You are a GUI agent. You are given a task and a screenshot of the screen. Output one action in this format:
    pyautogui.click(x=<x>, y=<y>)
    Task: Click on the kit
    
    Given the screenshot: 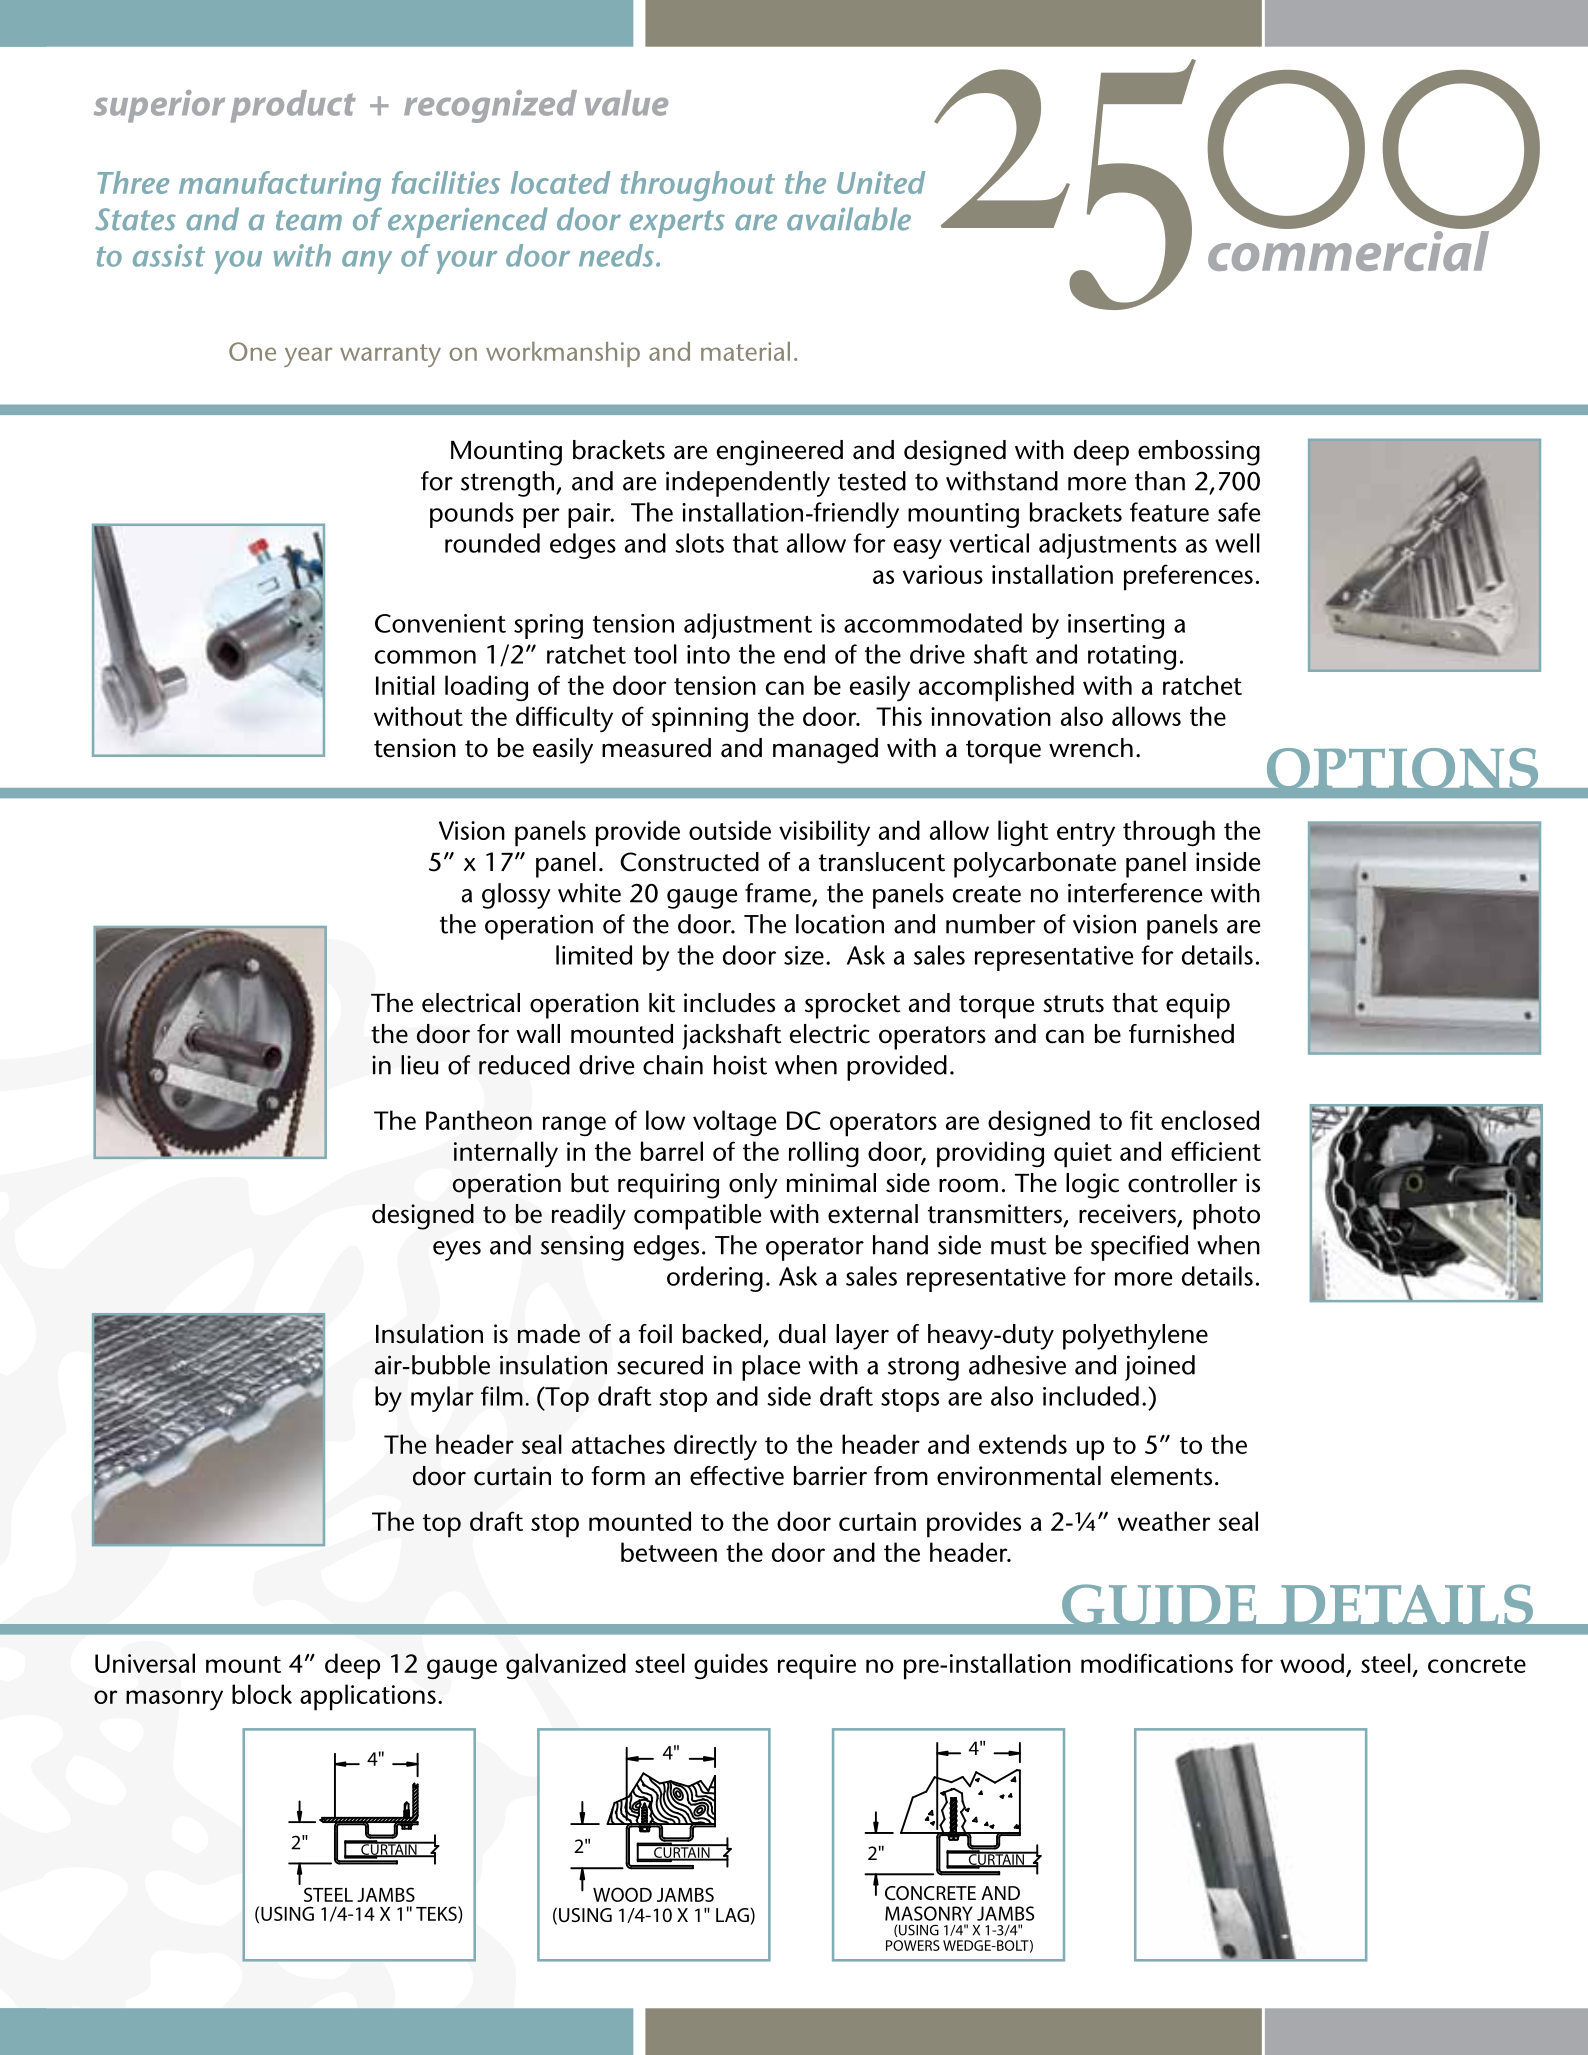 What is the action you would take?
    pyautogui.click(x=662, y=1003)
